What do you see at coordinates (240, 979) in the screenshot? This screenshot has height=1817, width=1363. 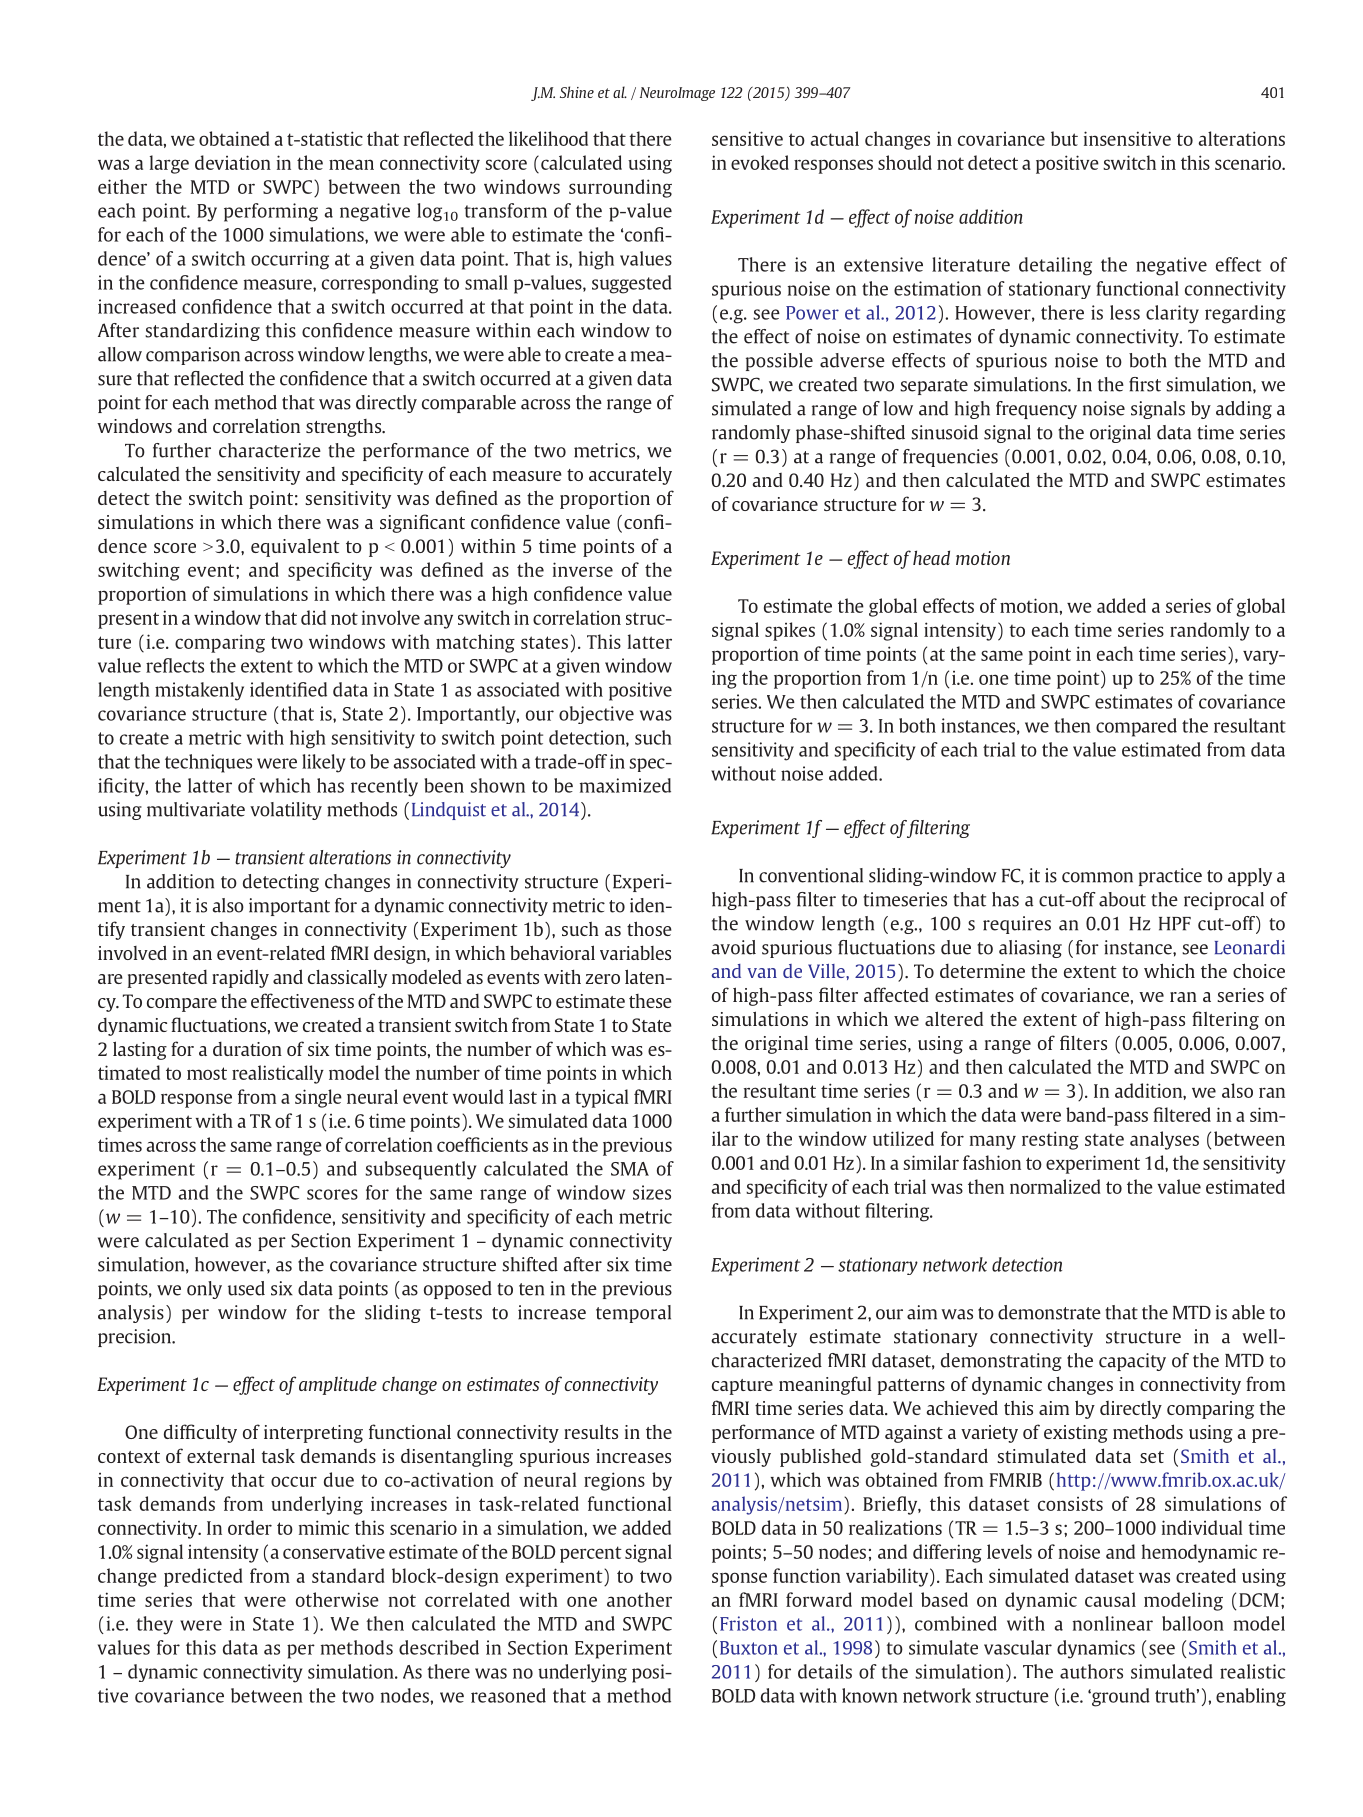 I see `rapidly` at bounding box center [240, 979].
